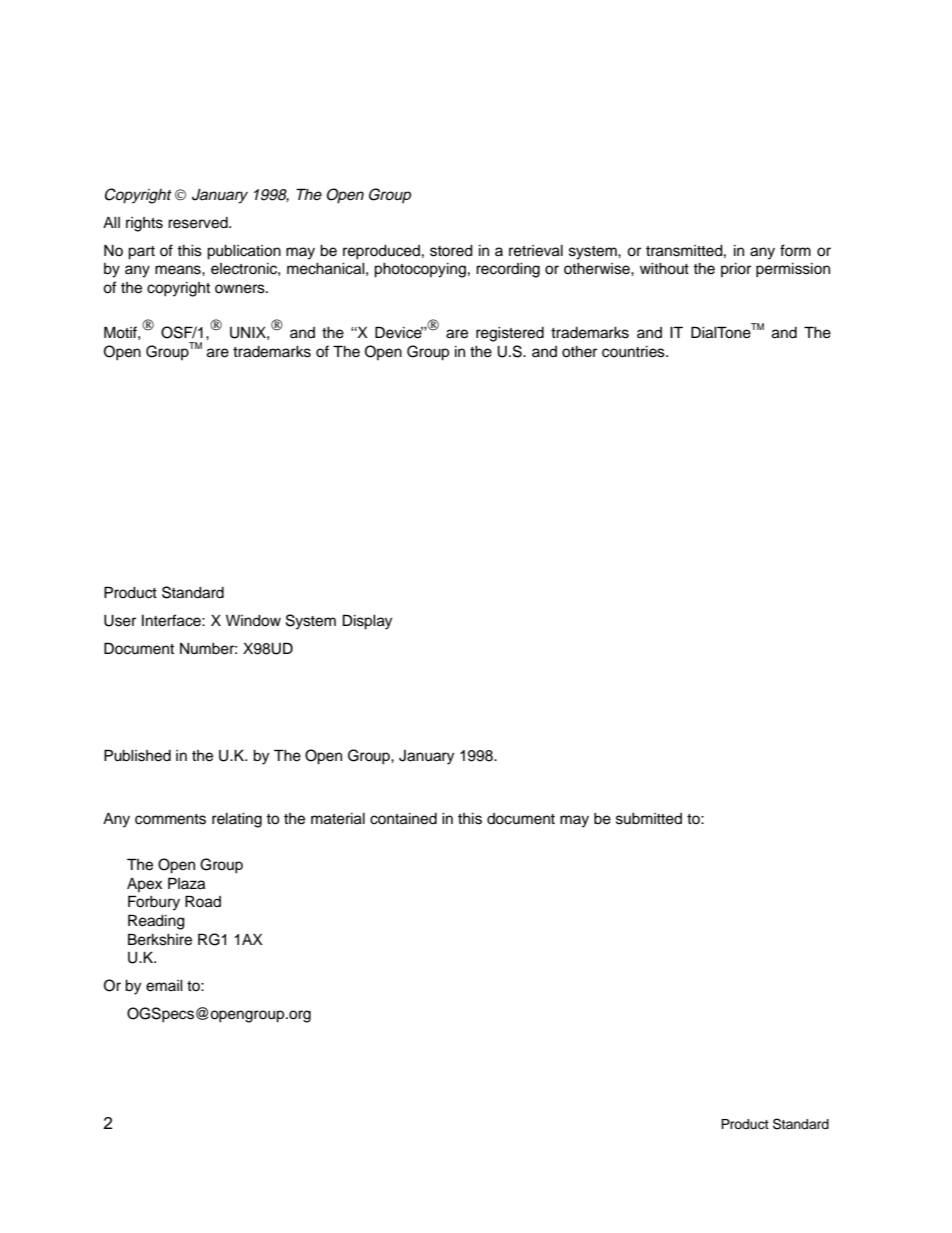 Image resolution: width=952 pixels, height=1233 pixels. I want to click on prior, so click(736, 270).
